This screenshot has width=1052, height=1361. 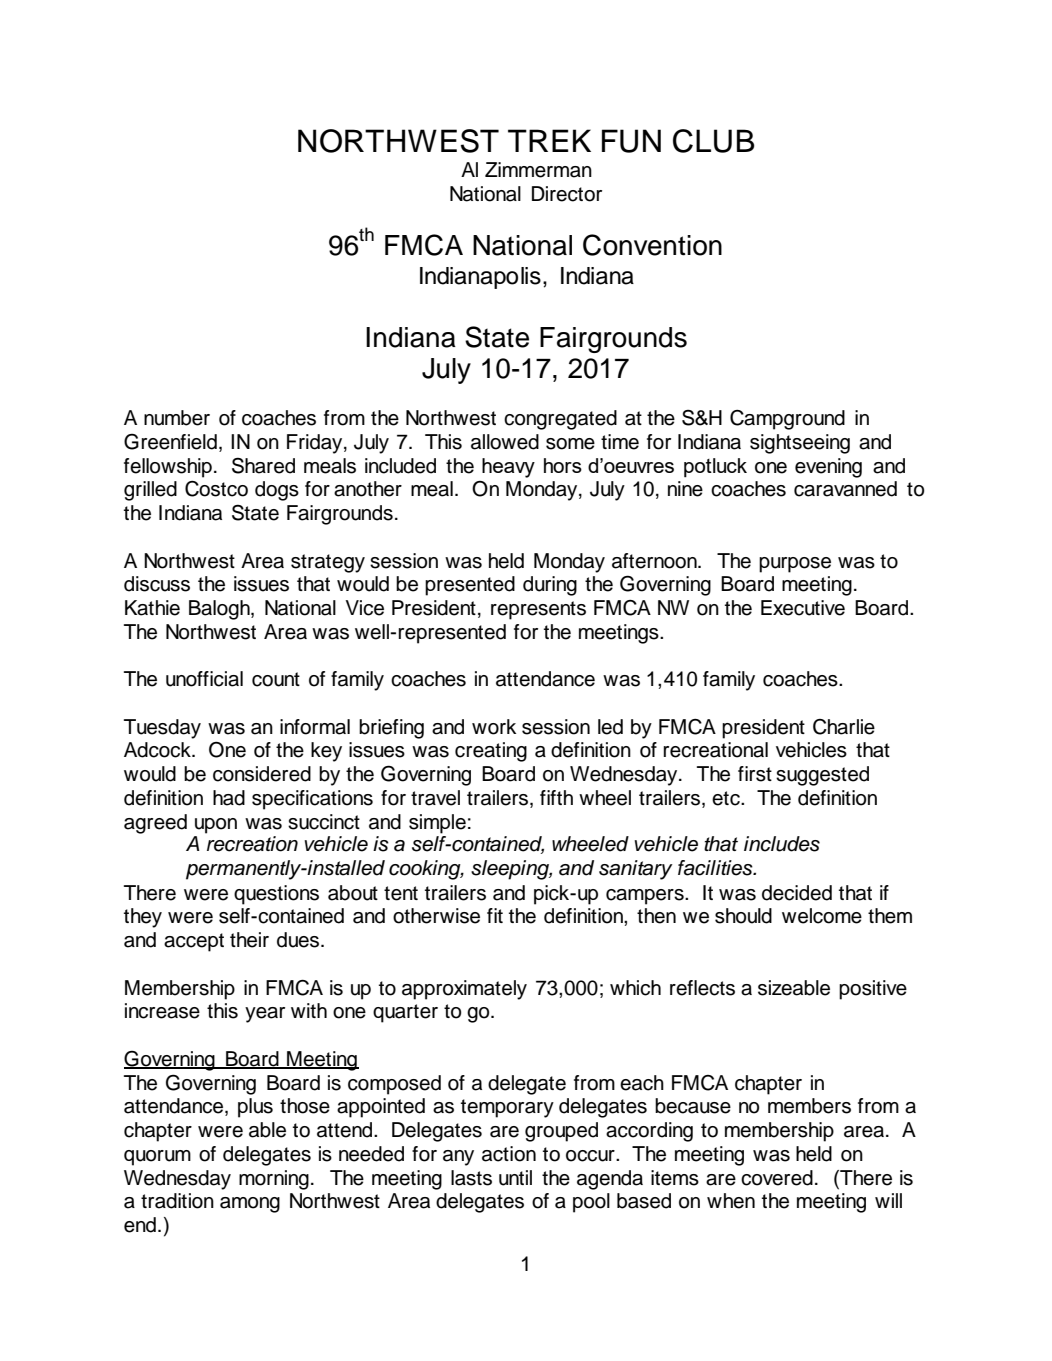 I want to click on Zimmerman, so click(x=538, y=170).
